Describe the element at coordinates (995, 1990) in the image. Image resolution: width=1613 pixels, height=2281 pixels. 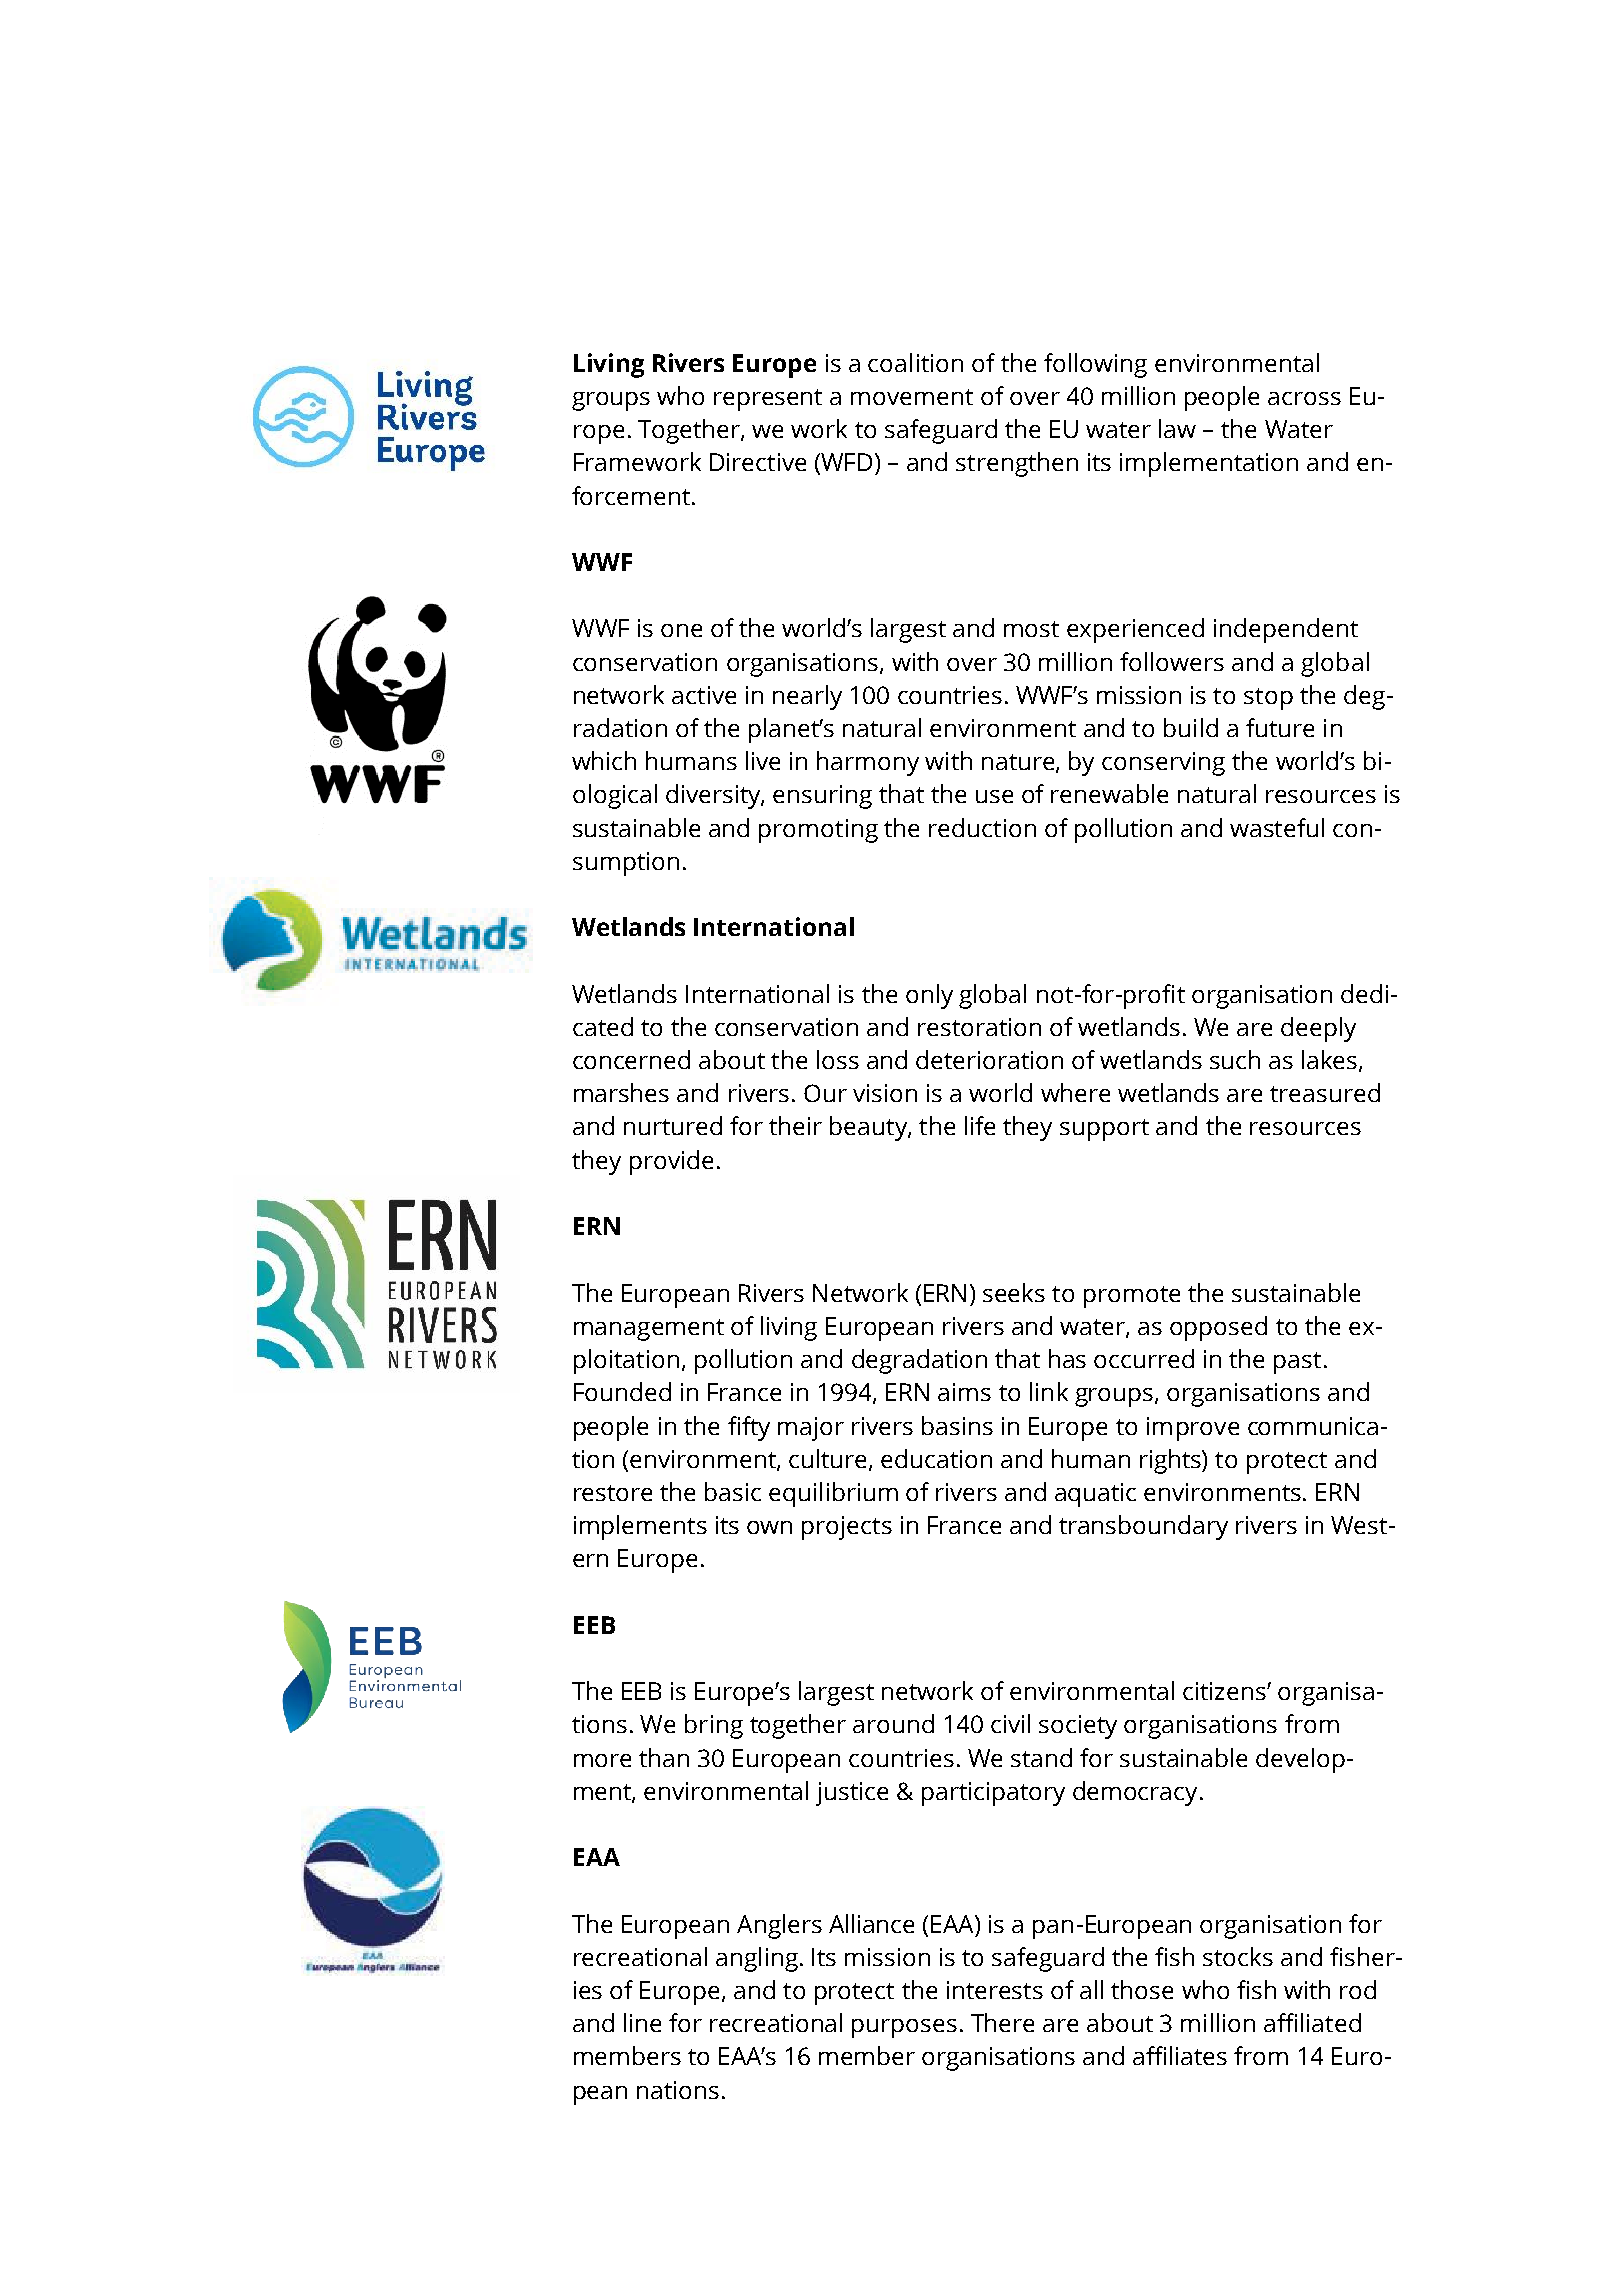
I see `interests` at that location.
